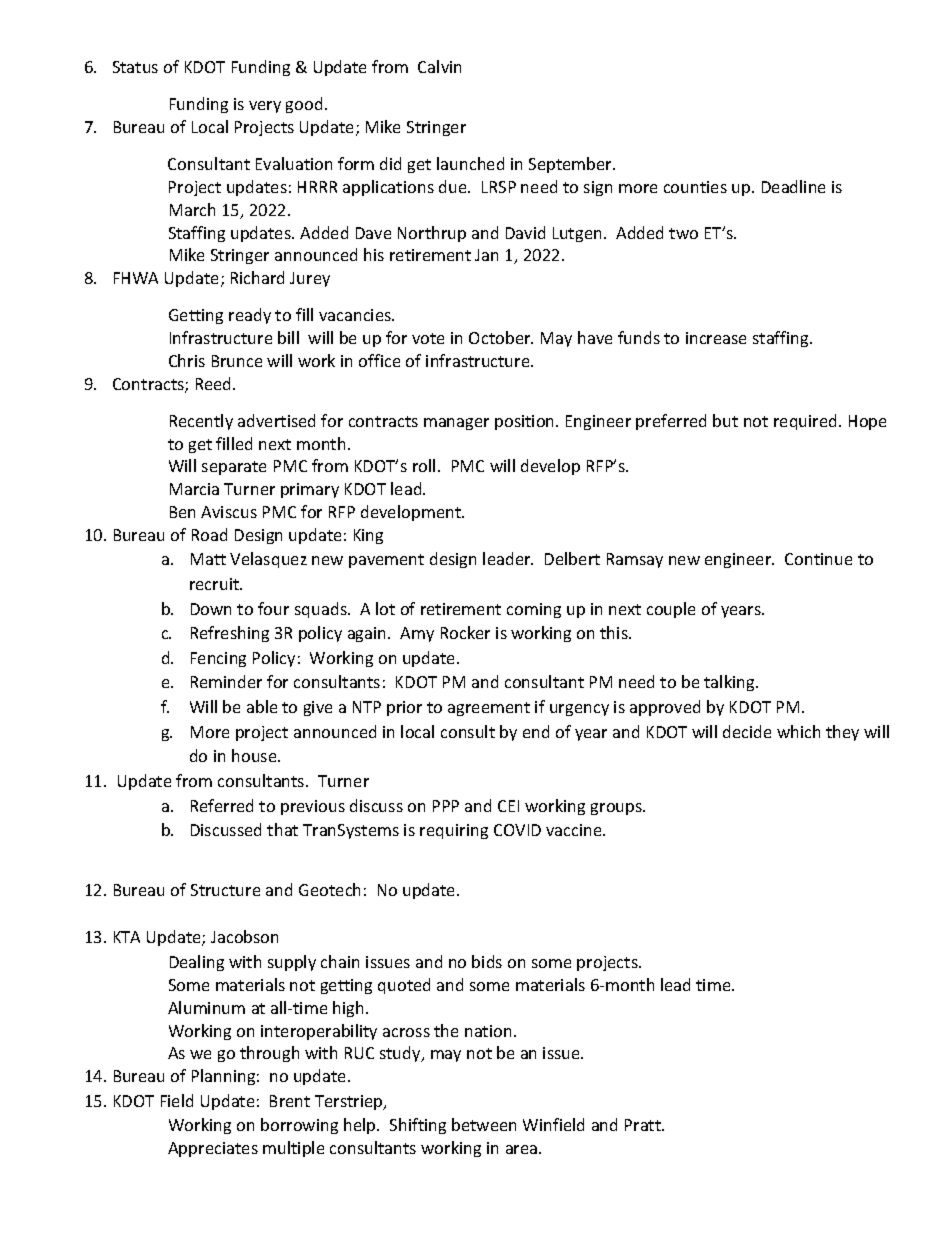  What do you see at coordinates (265, 107) in the image?
I see `very` at bounding box center [265, 107].
